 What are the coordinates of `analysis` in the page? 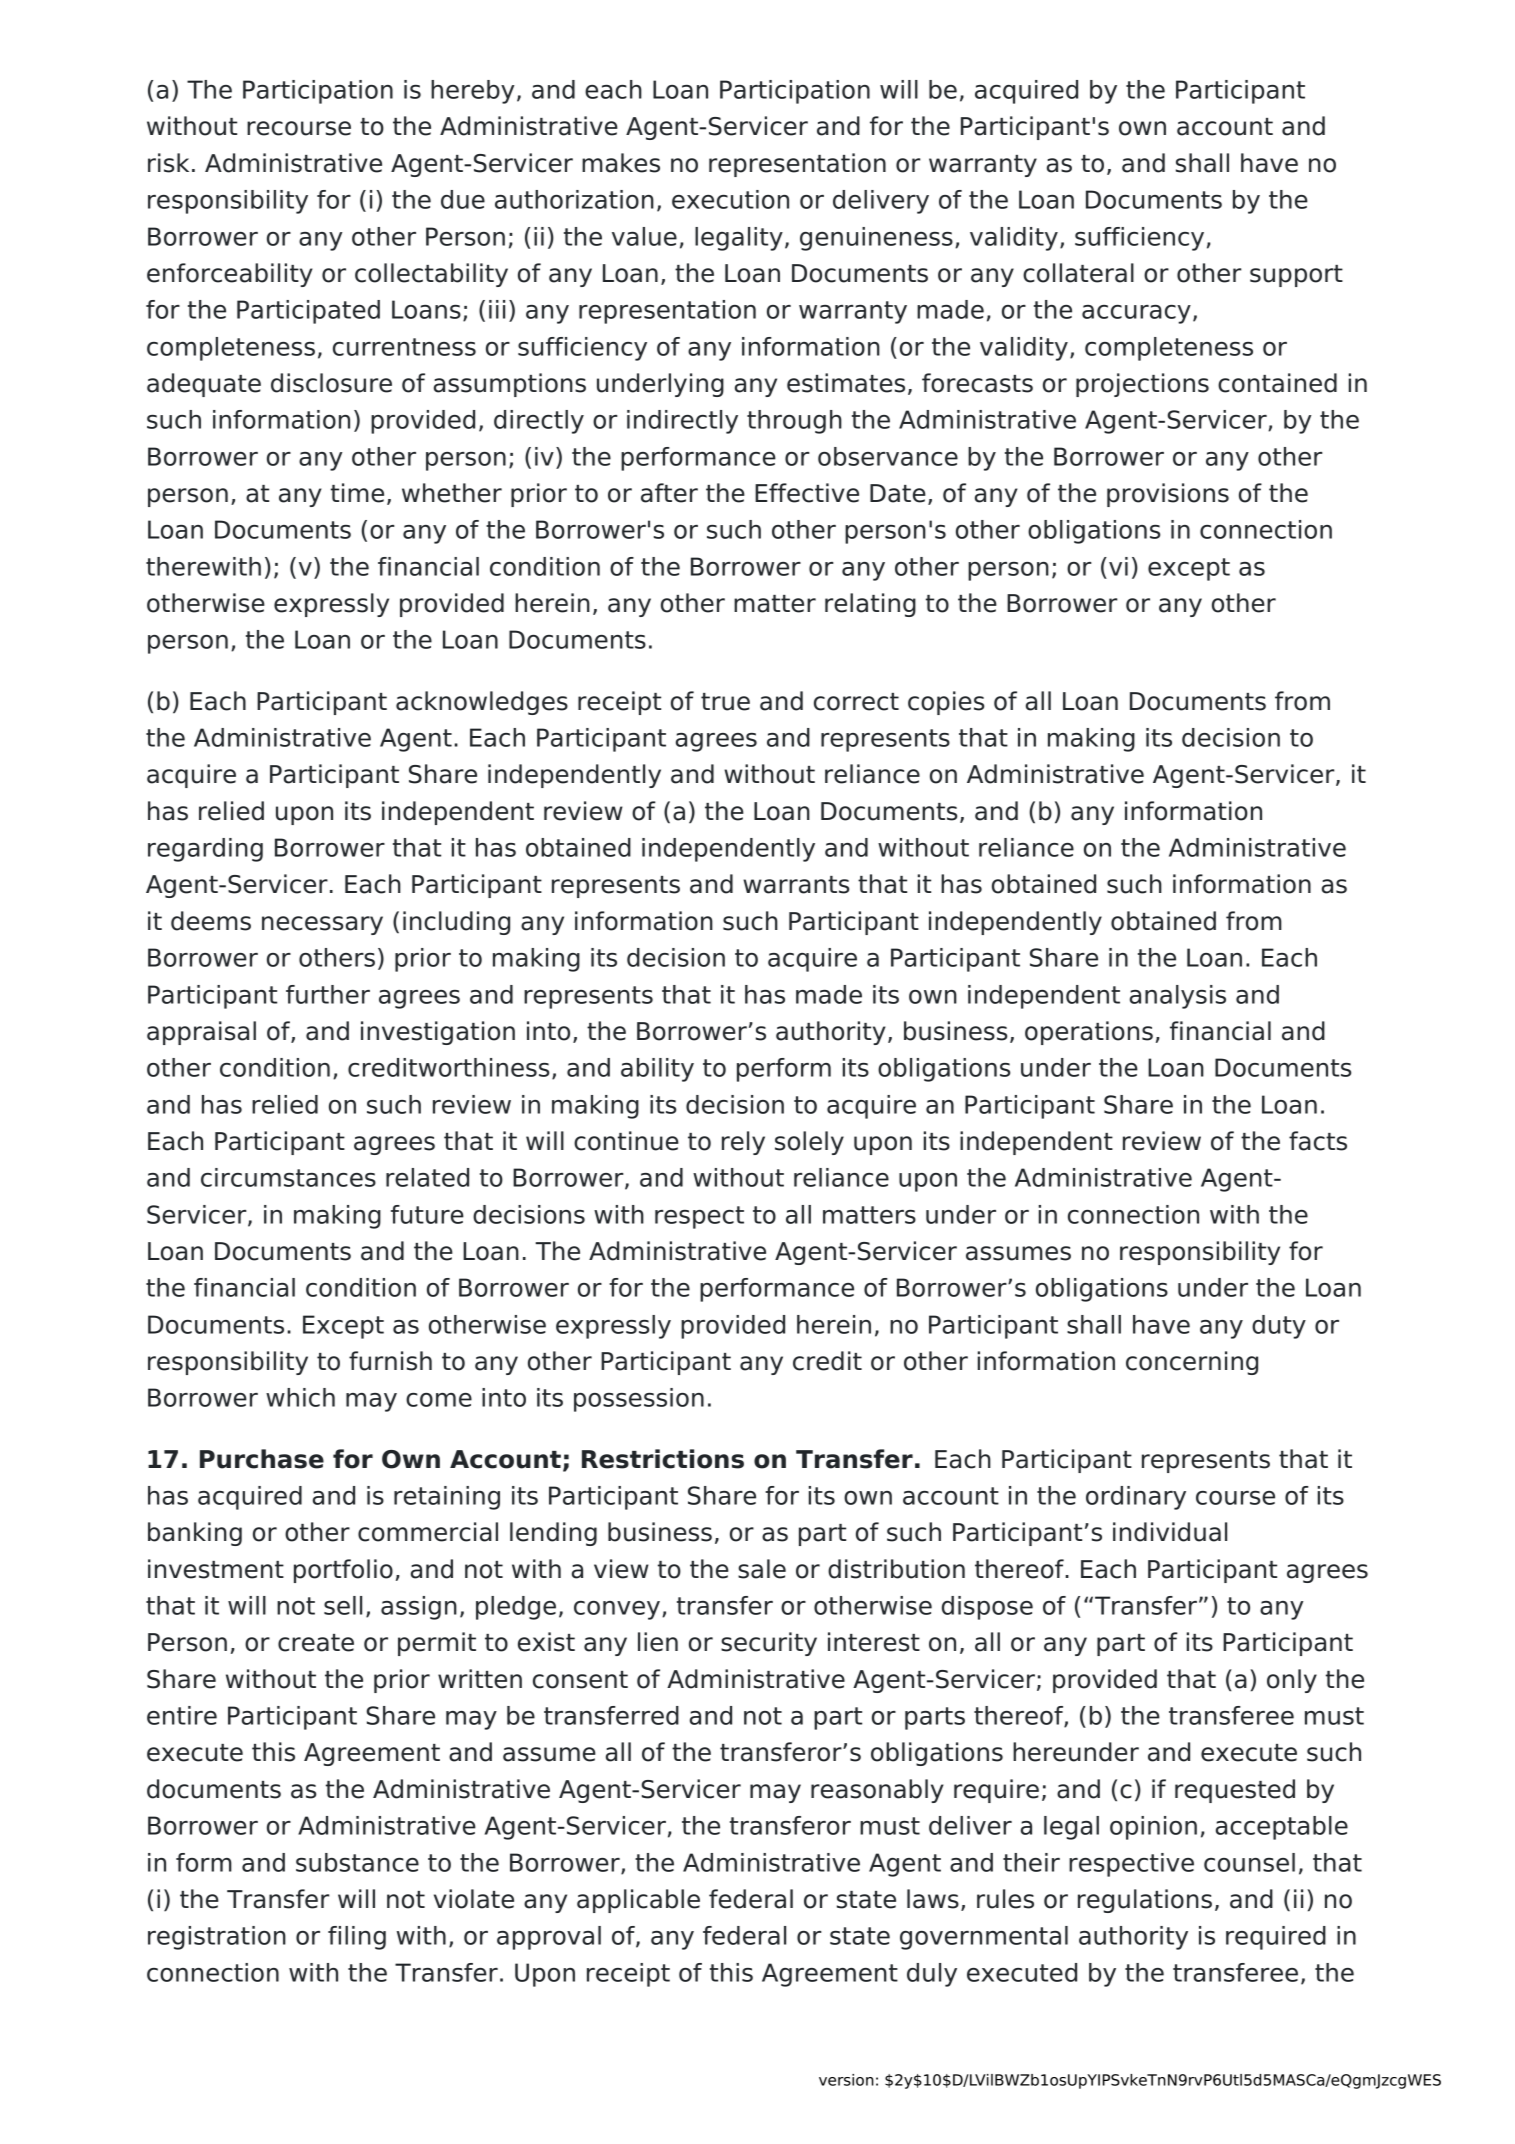 It's located at (1178, 997).
